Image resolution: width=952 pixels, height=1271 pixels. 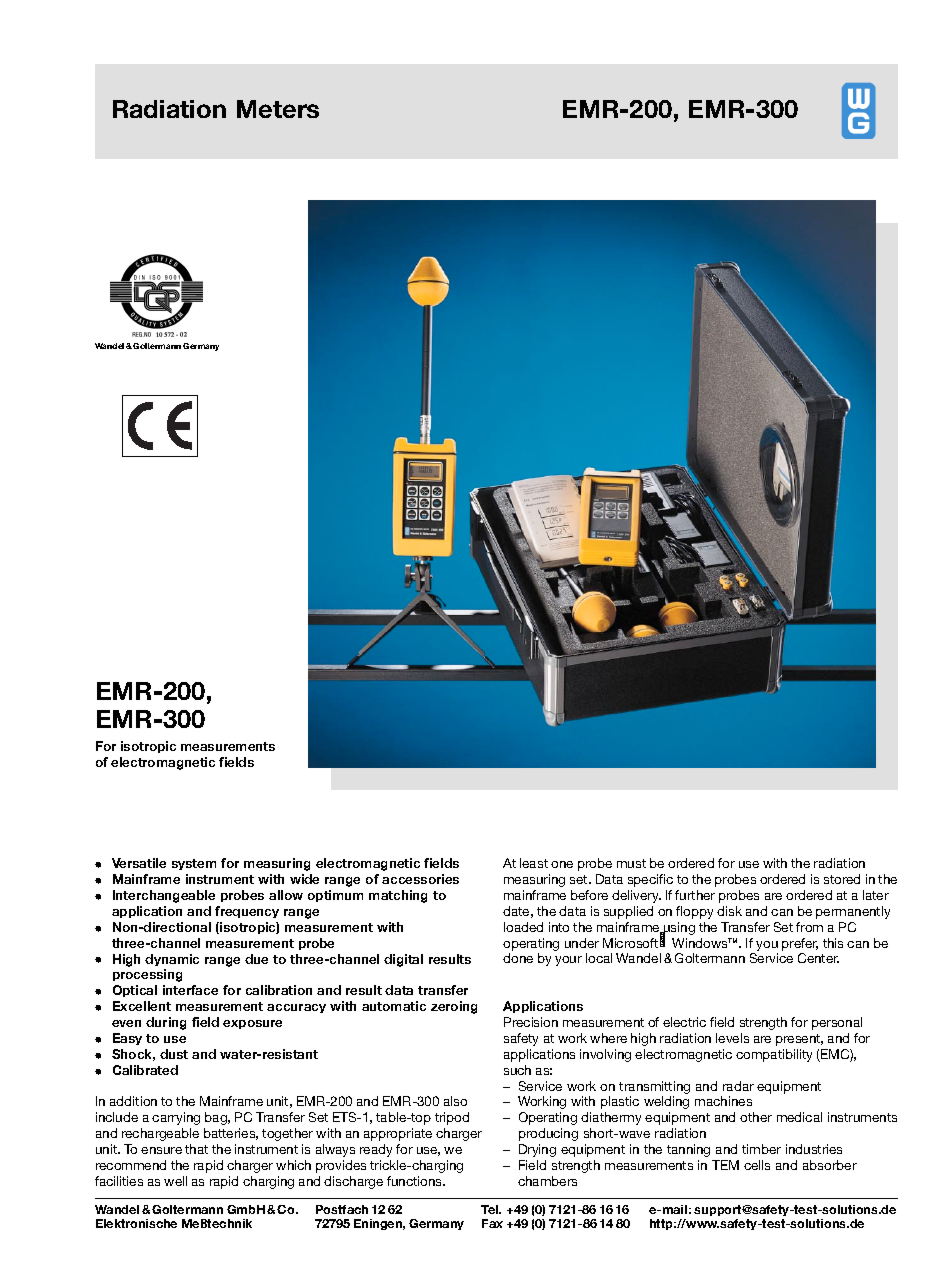 I want to click on stored, so click(x=842, y=879).
